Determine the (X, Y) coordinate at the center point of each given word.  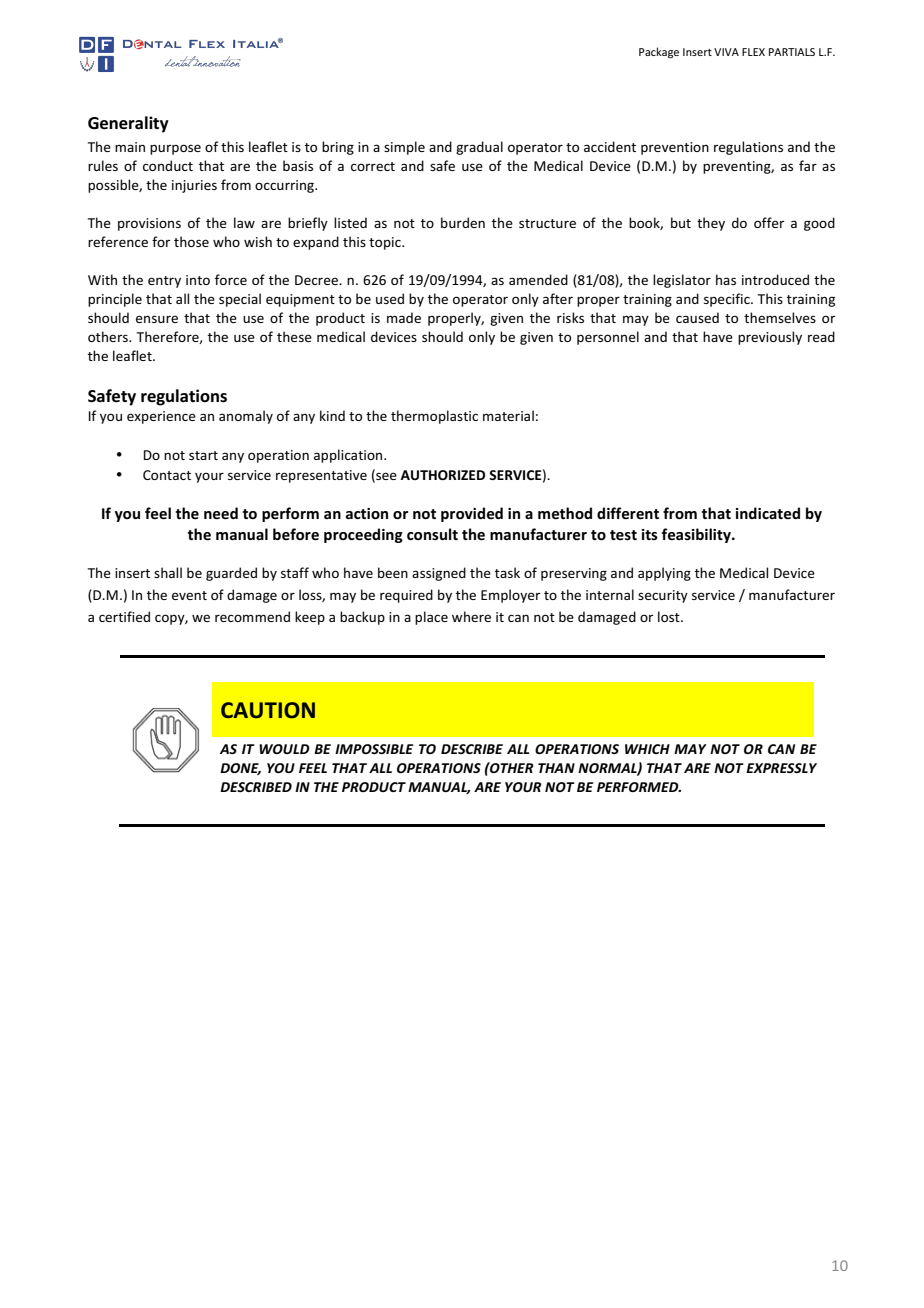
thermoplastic (434, 417)
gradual (479, 148)
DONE (240, 769)
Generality (128, 124)
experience (161, 417)
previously (770, 338)
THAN (556, 768)
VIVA (726, 52)
